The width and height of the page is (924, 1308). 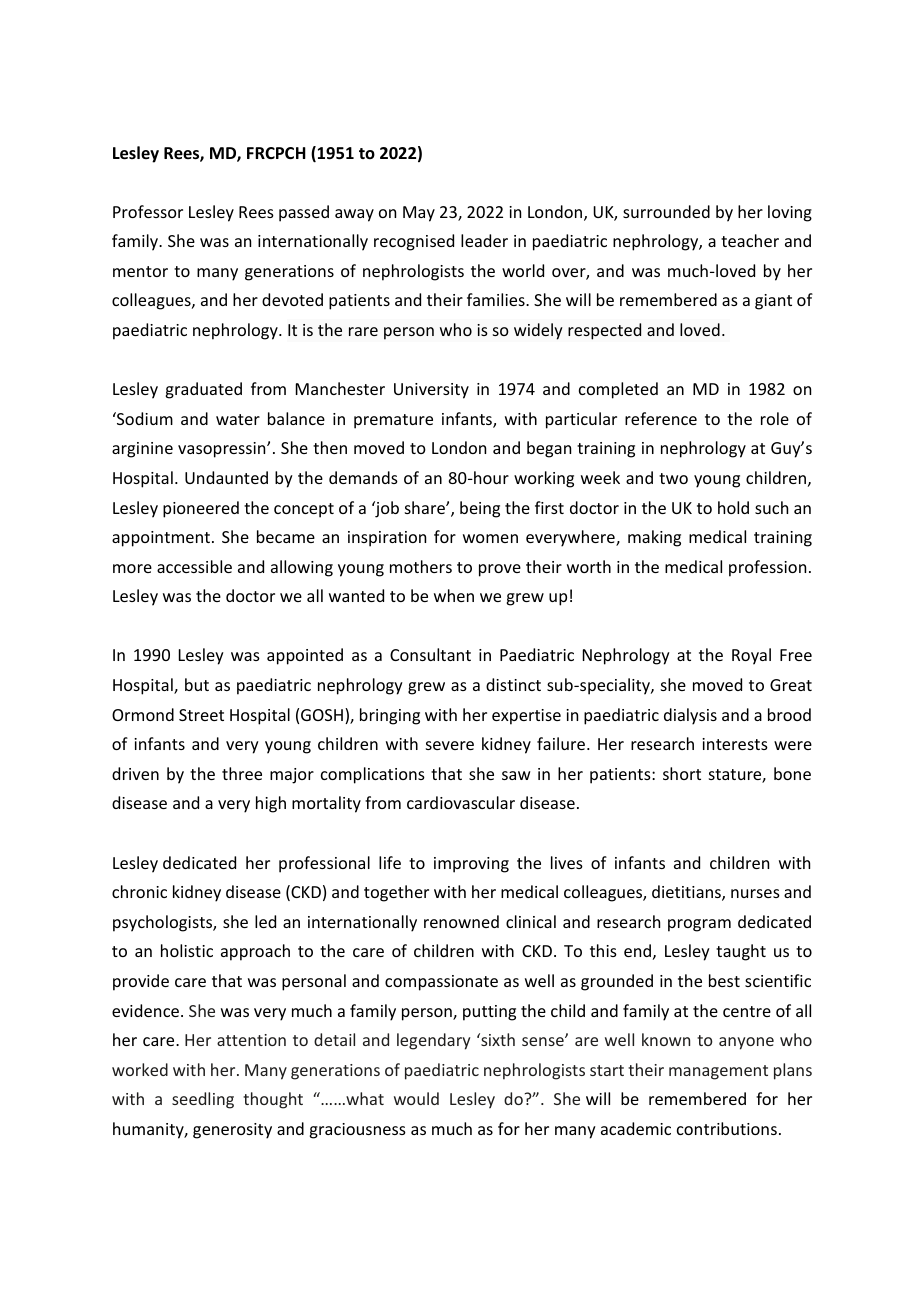 What do you see at coordinates (203, 1100) in the page?
I see `seedling` at bounding box center [203, 1100].
